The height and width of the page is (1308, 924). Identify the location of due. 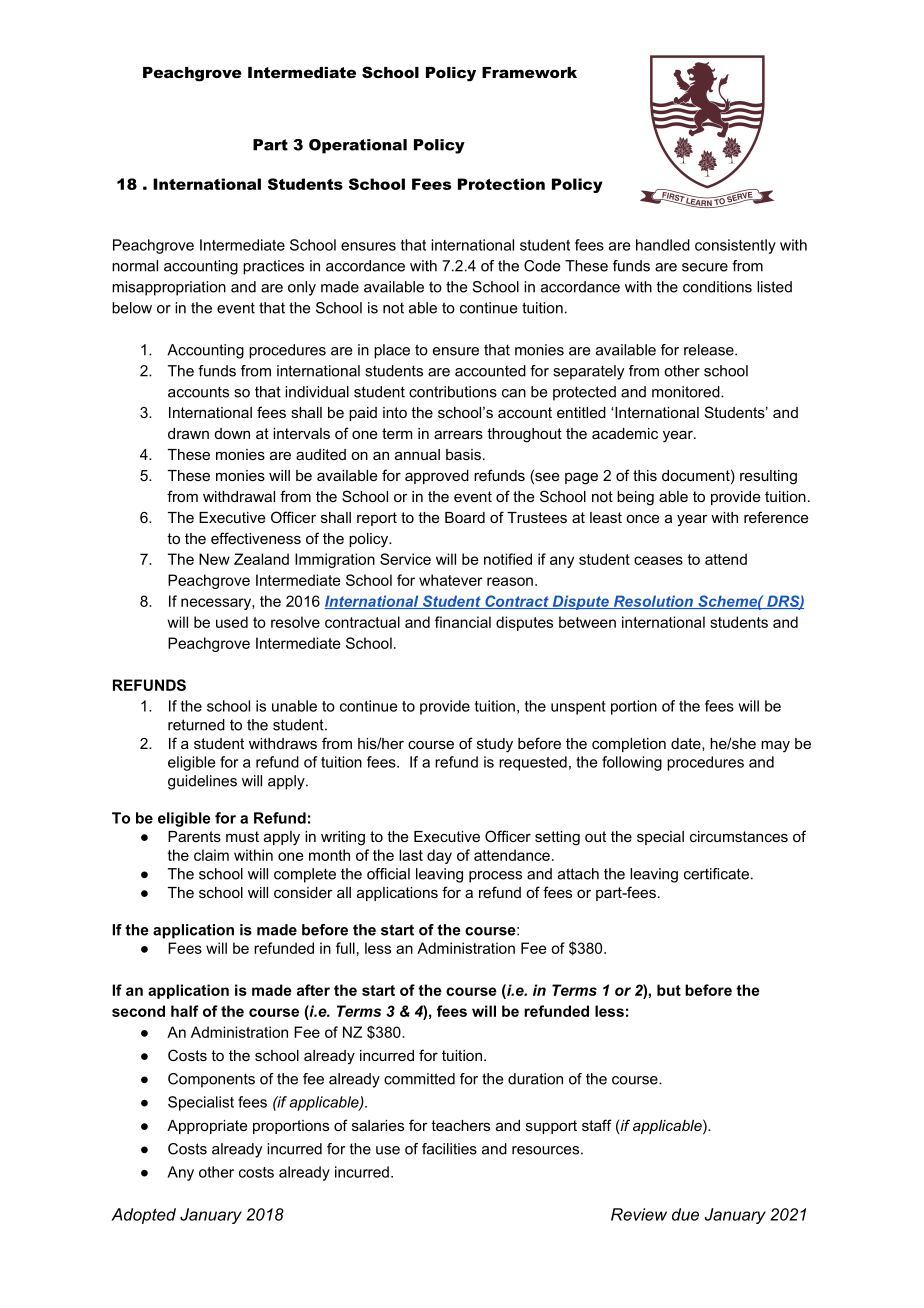
(685, 1214).
